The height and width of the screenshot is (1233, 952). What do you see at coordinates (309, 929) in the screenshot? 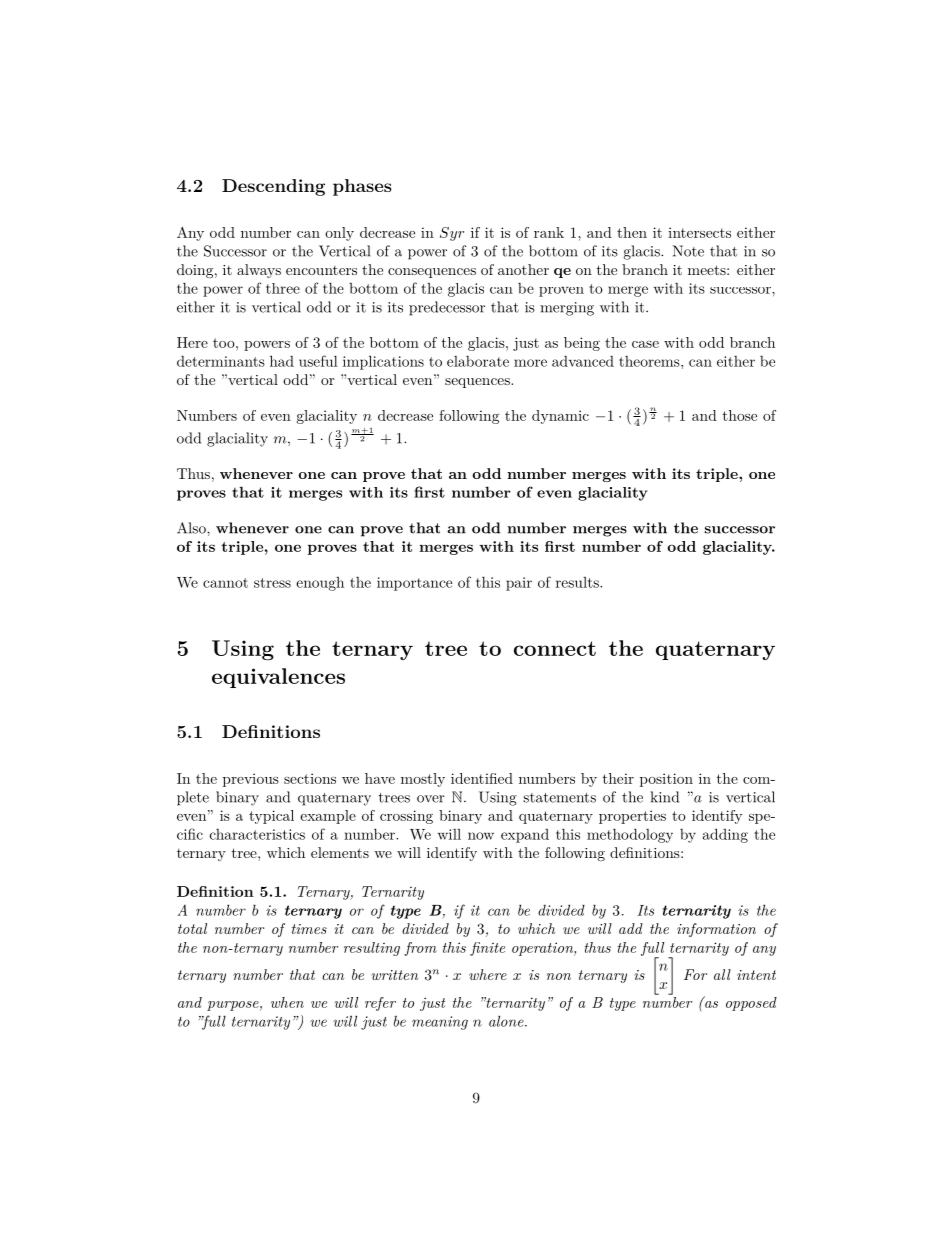
I see `times` at bounding box center [309, 929].
